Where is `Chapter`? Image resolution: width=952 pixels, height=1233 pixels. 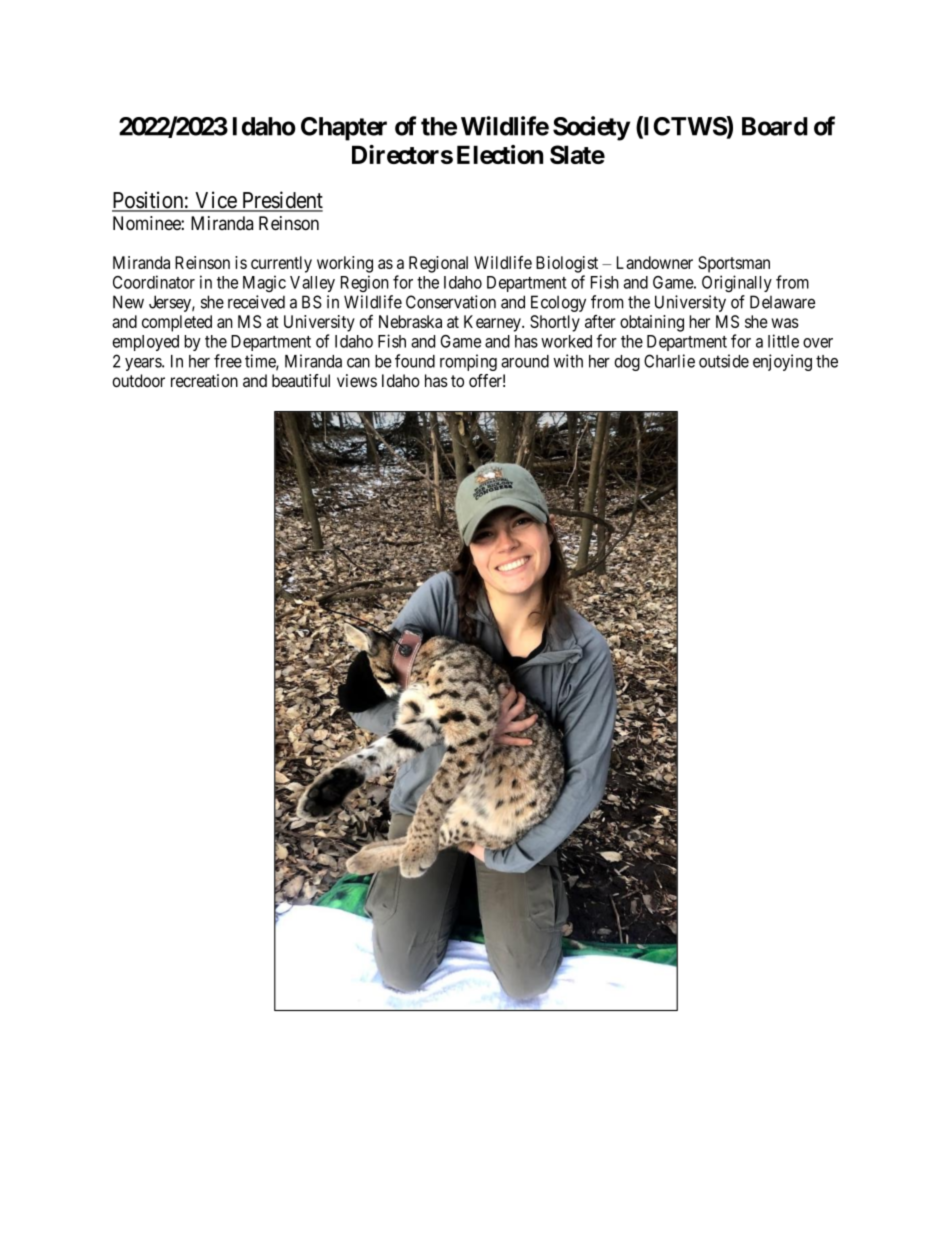 Chapter is located at coordinates (344, 129).
